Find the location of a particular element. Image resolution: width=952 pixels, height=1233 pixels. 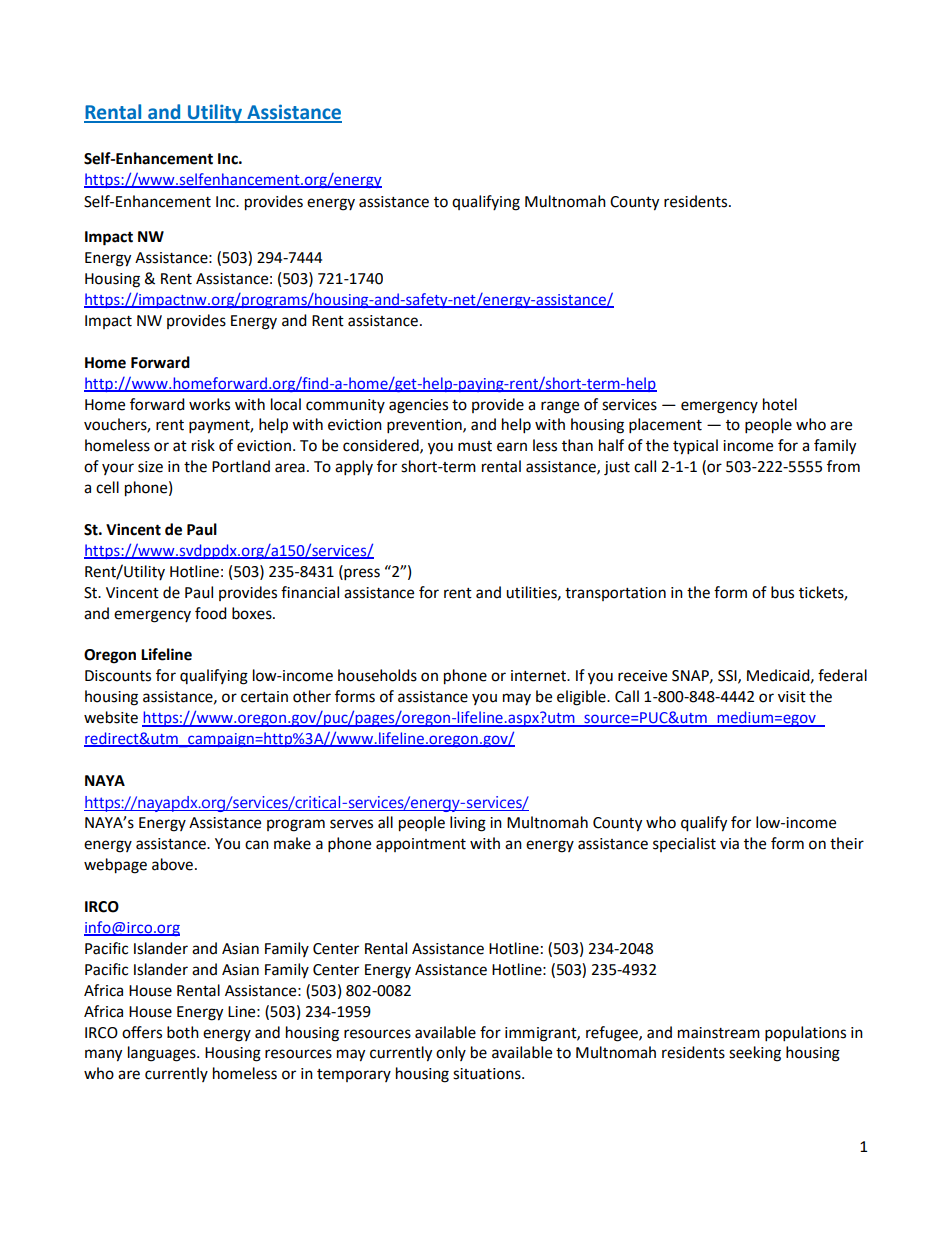

must is located at coordinates (475, 446).
